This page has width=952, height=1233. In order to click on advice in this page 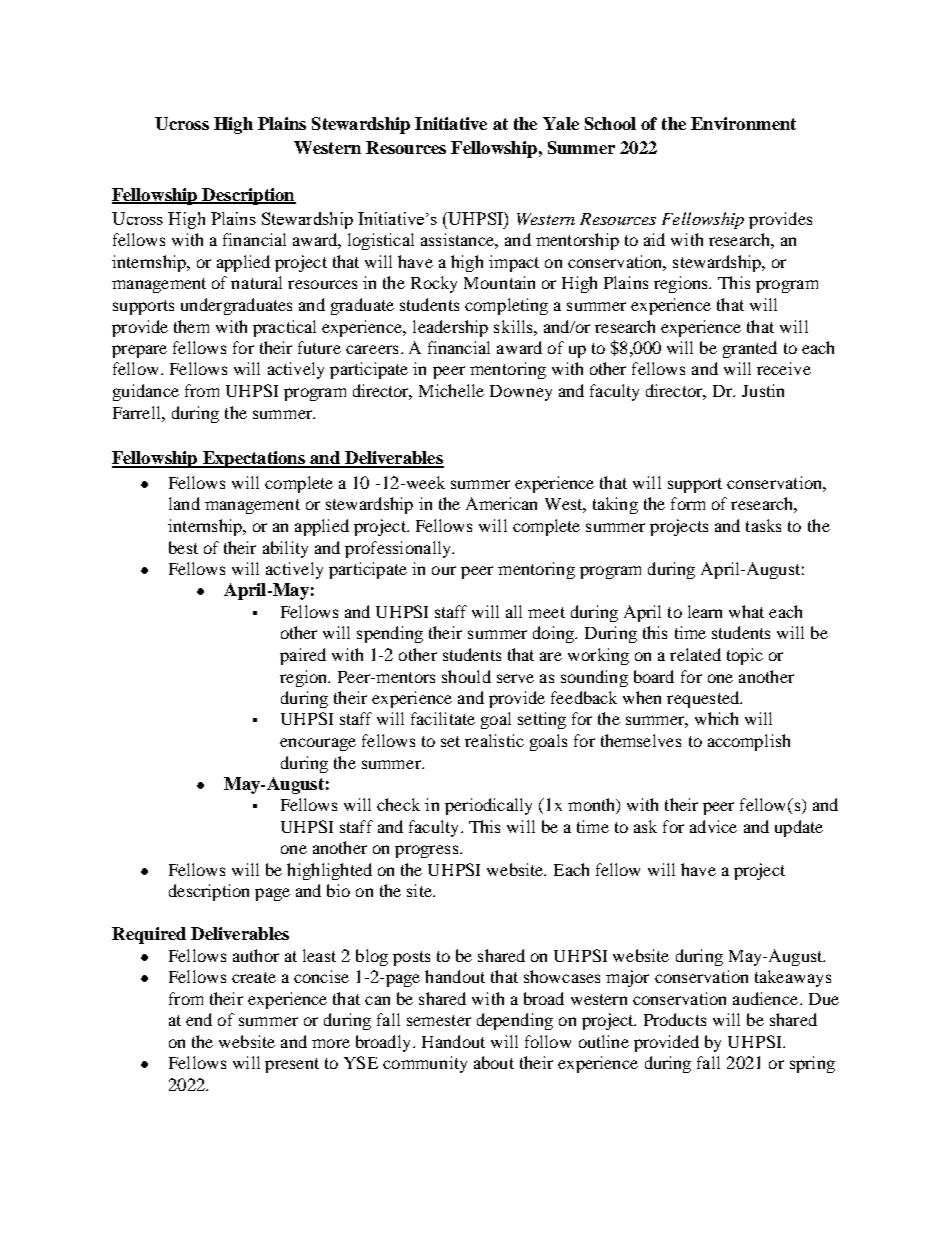, I will do `click(713, 826)`.
